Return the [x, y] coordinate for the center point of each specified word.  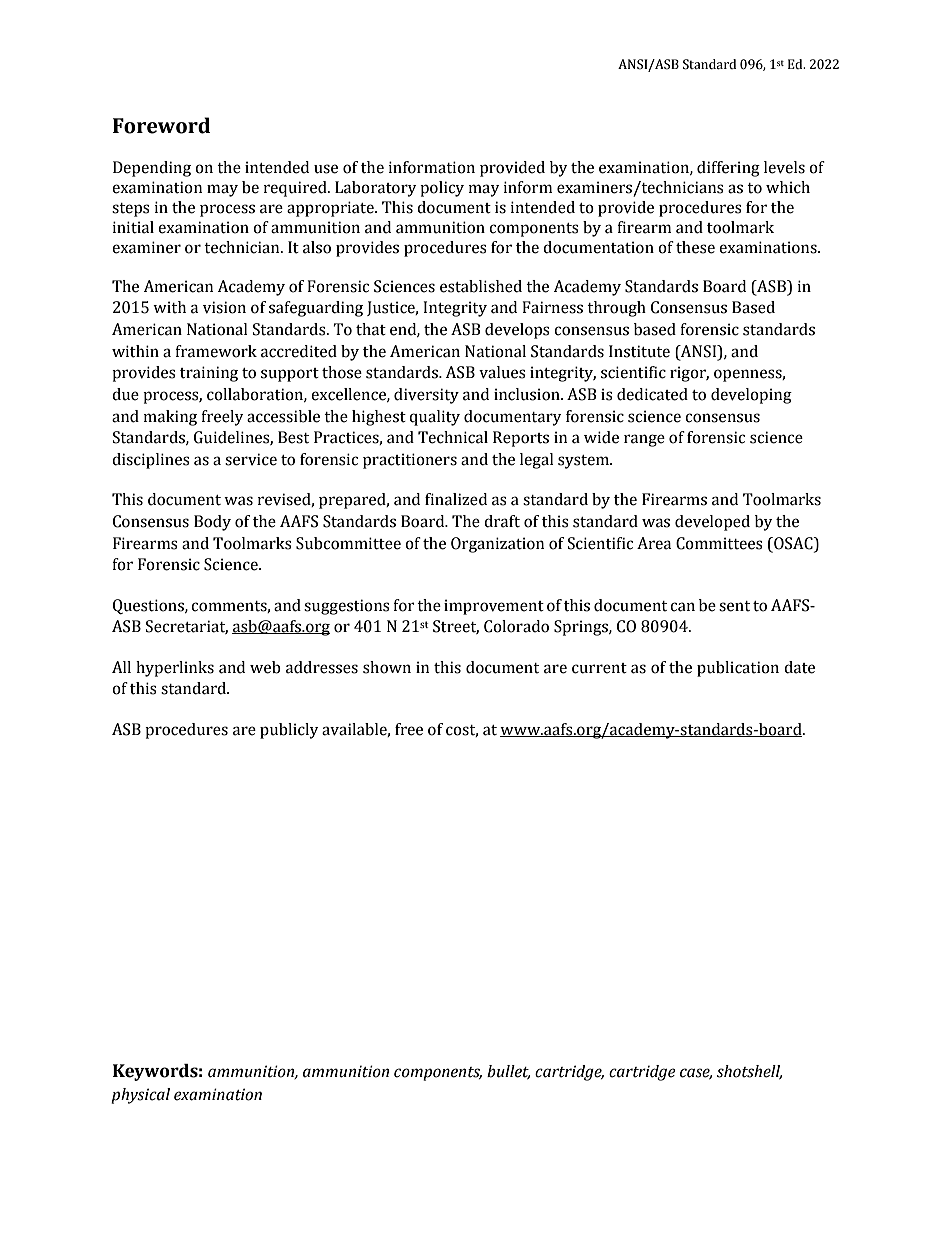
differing [728, 169]
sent [734, 606]
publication [738, 669]
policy [442, 189]
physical [140, 1096]
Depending [152, 169]
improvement [494, 607]
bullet [509, 1072]
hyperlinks [175, 669]
